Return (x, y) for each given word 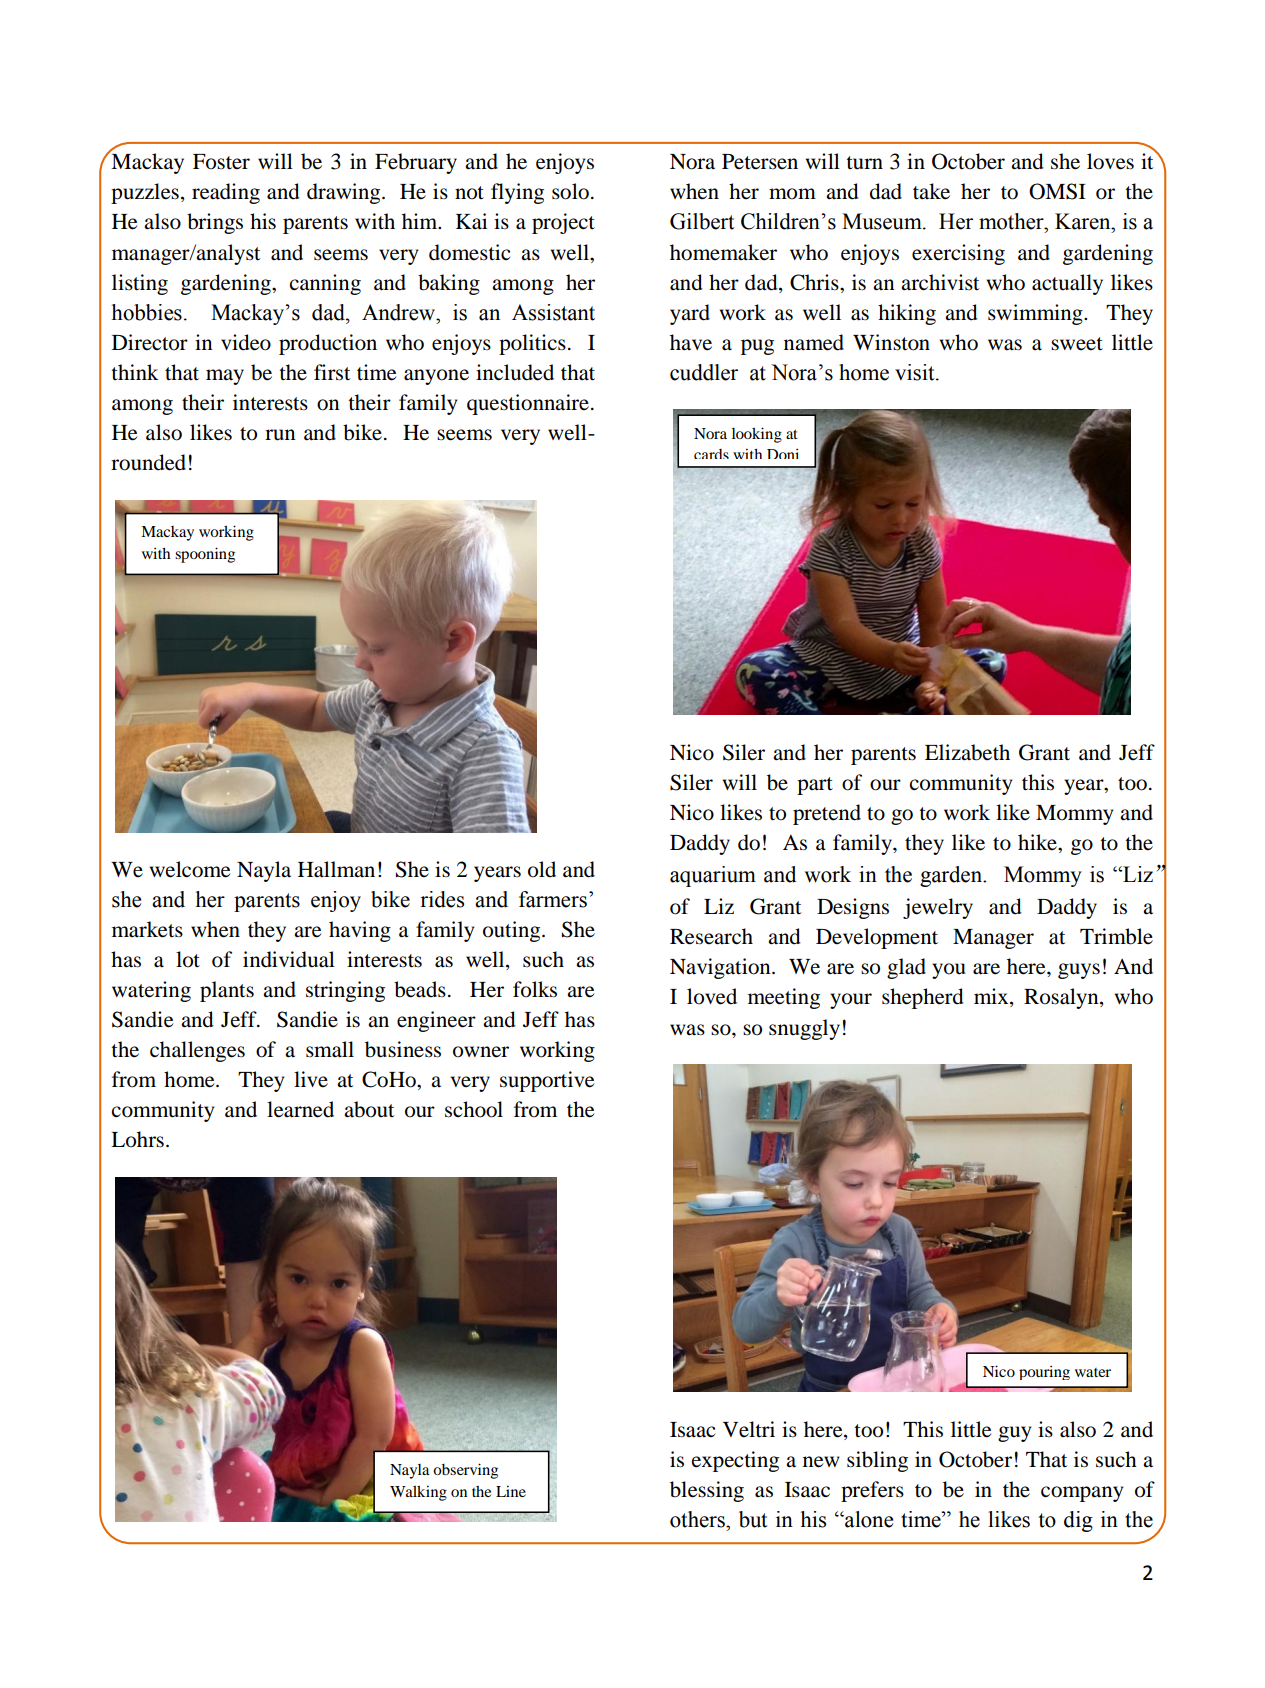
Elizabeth (967, 752)
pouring (1044, 1373)
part (815, 786)
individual (289, 959)
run (280, 435)
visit (916, 372)
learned (300, 1109)
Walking (418, 1493)
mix (992, 997)
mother (1012, 221)
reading (226, 193)
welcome (190, 869)
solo (570, 191)
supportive (547, 1081)
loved (712, 996)
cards (711, 454)
